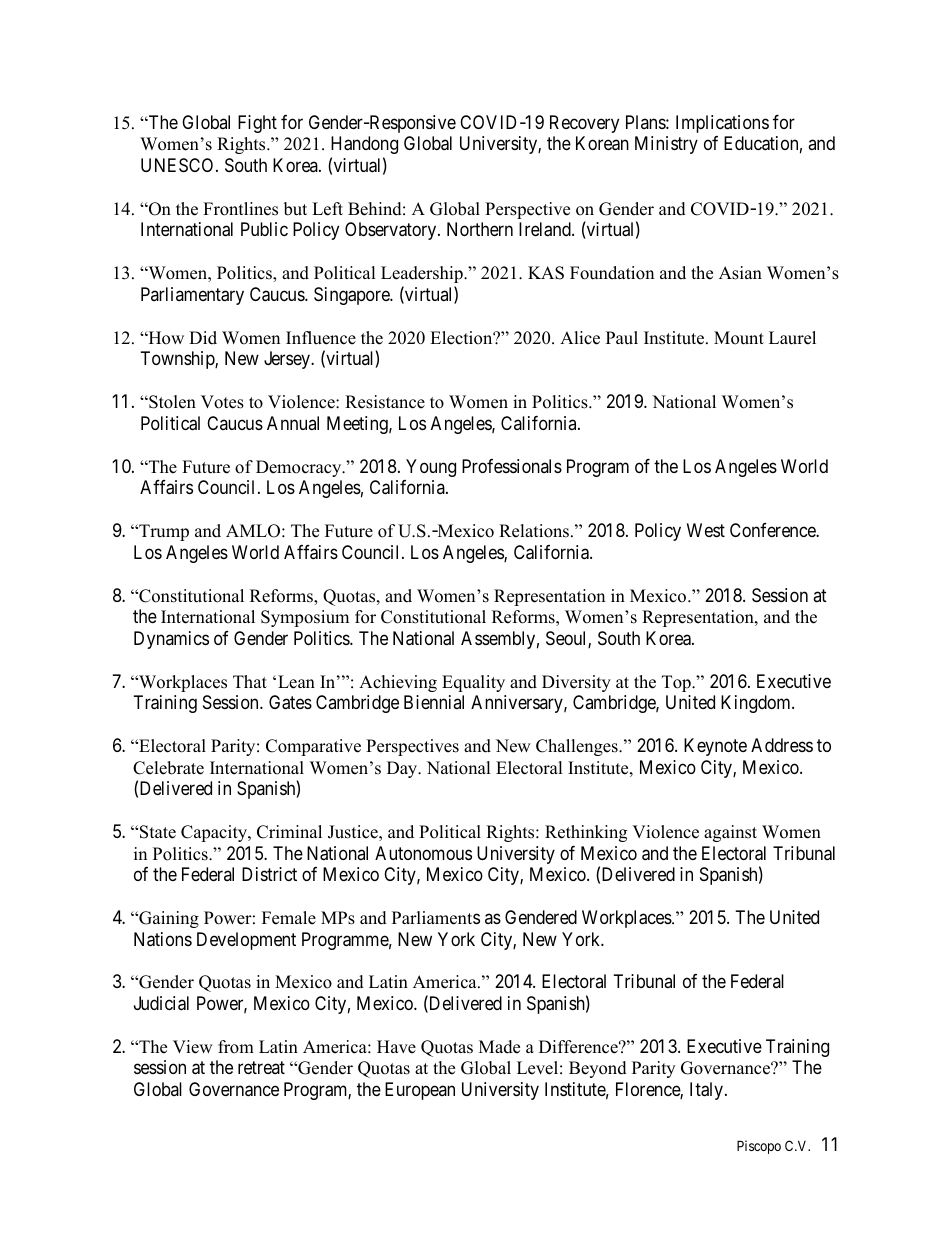 Image resolution: width=952 pixels, height=1233 pixels. Describe the element at coordinates (480, 229) in the screenshot. I see `Northern` at that location.
